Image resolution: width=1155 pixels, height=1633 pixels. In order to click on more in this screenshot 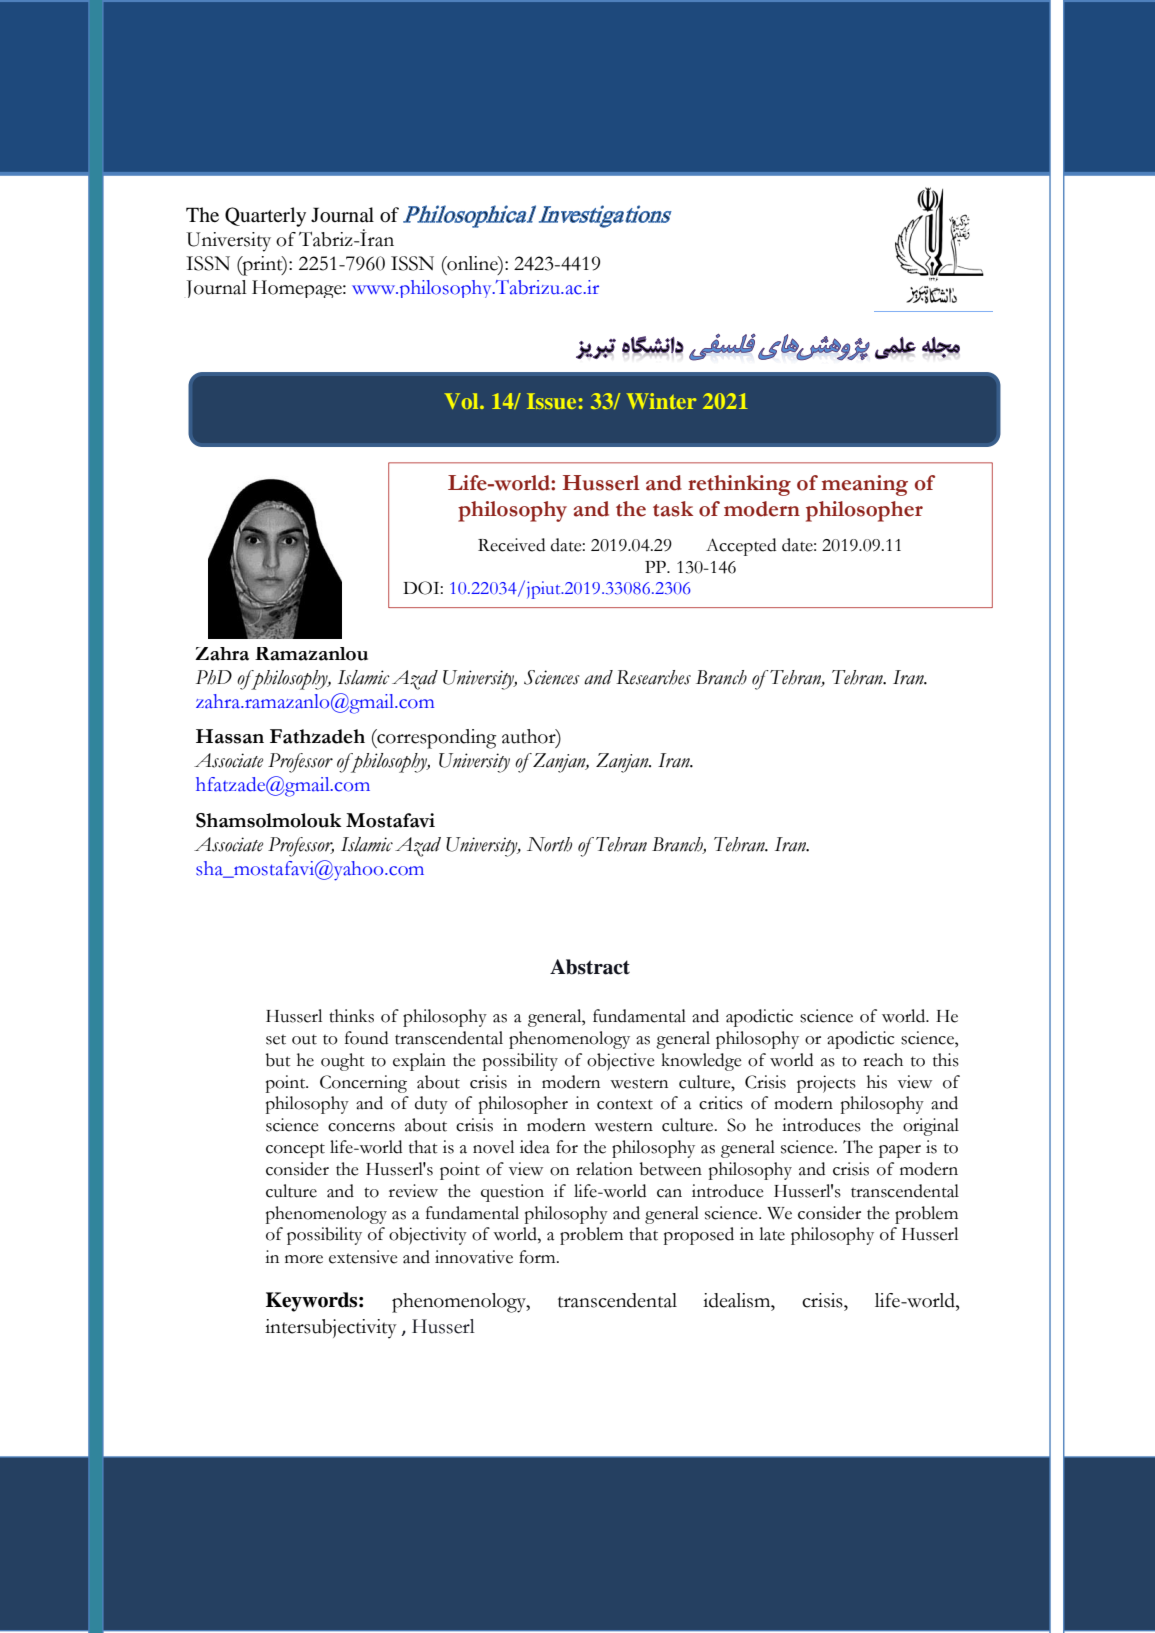, I will do `click(304, 1259)`.
